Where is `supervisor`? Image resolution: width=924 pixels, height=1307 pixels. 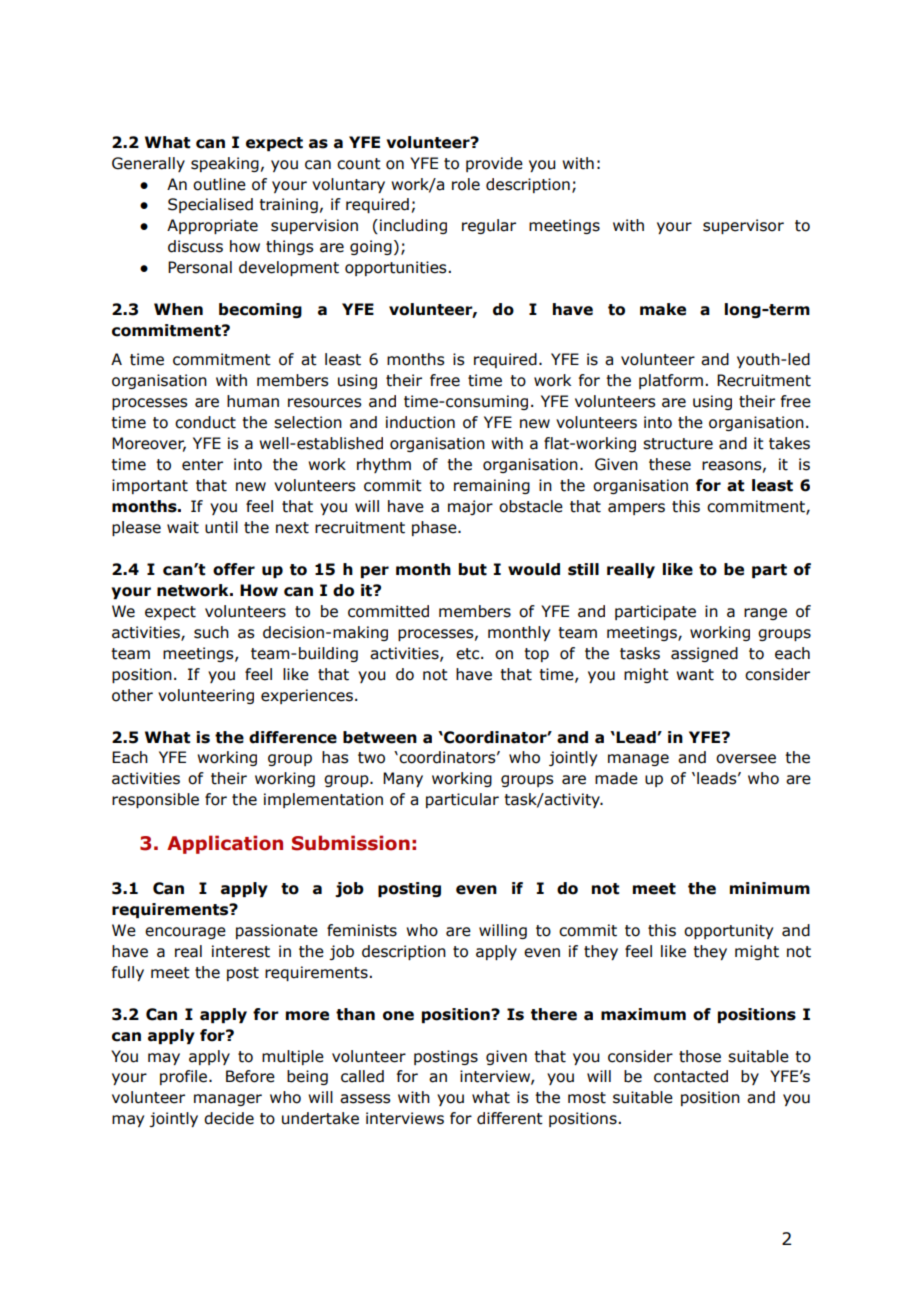
supervisor is located at coordinates (743, 226).
